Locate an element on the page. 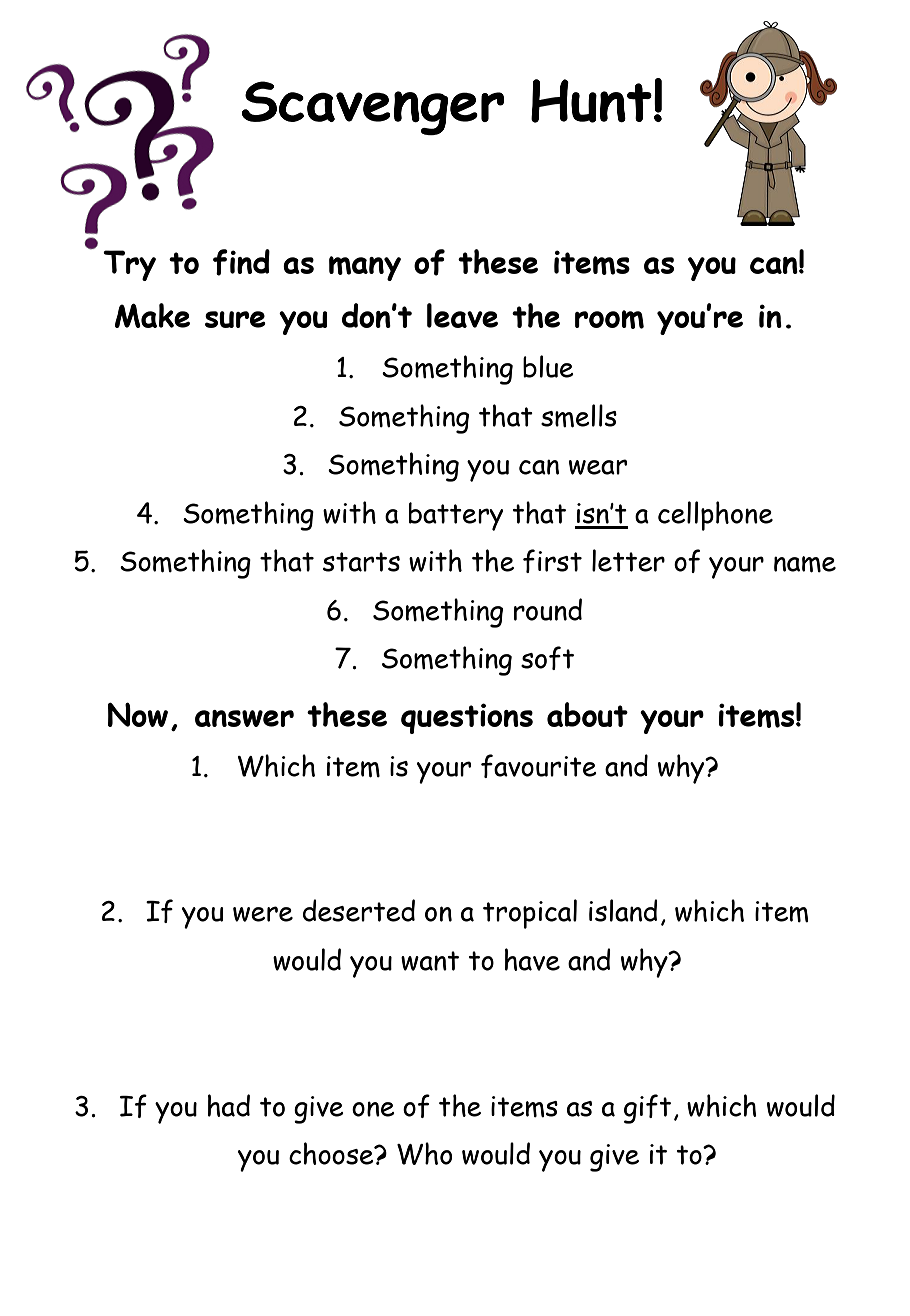 This image has height=1316, width=910. answer is located at coordinates (244, 718).
